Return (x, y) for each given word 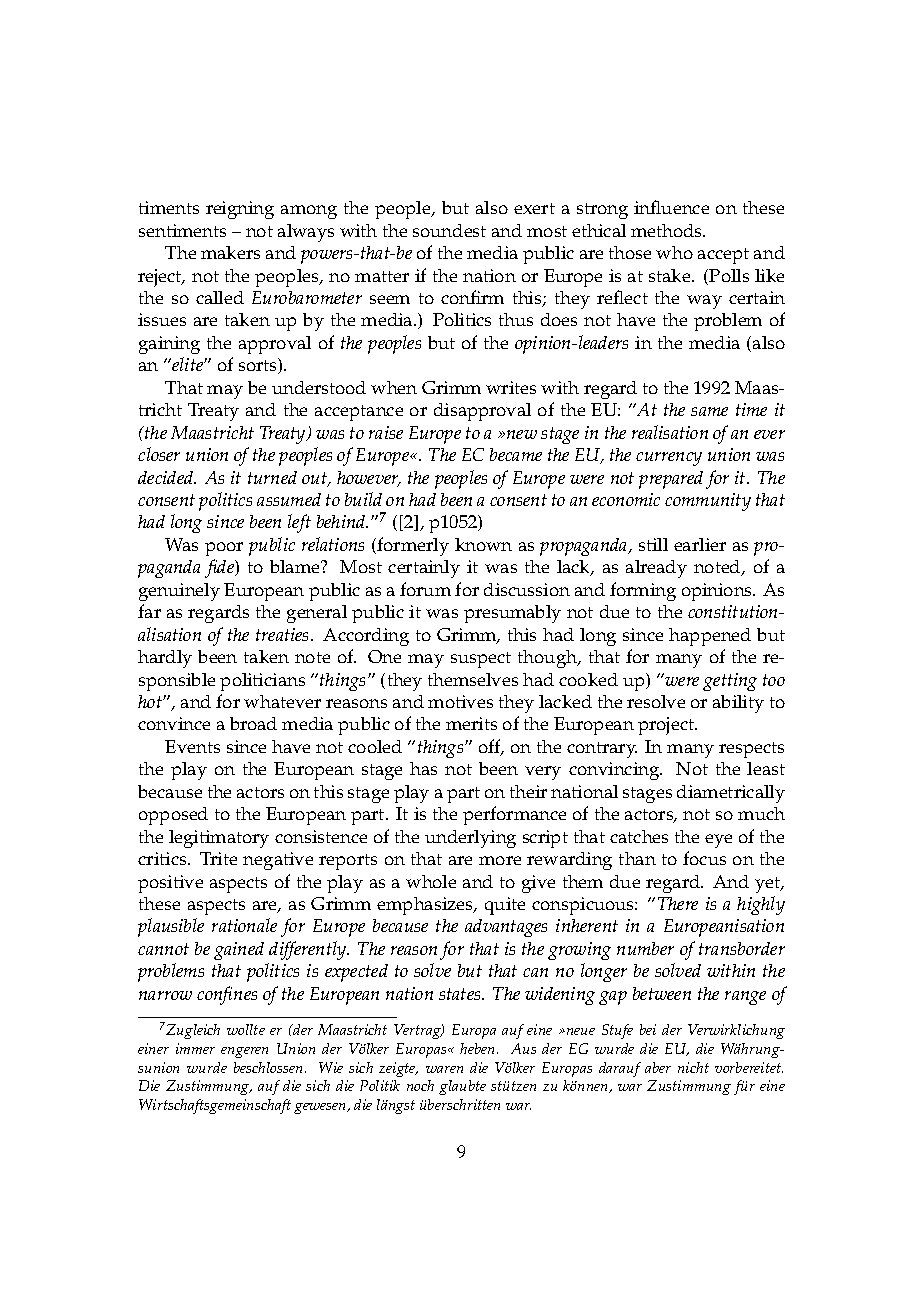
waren (444, 1069)
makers (230, 252)
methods (668, 230)
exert (534, 208)
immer (195, 1048)
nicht (693, 1067)
